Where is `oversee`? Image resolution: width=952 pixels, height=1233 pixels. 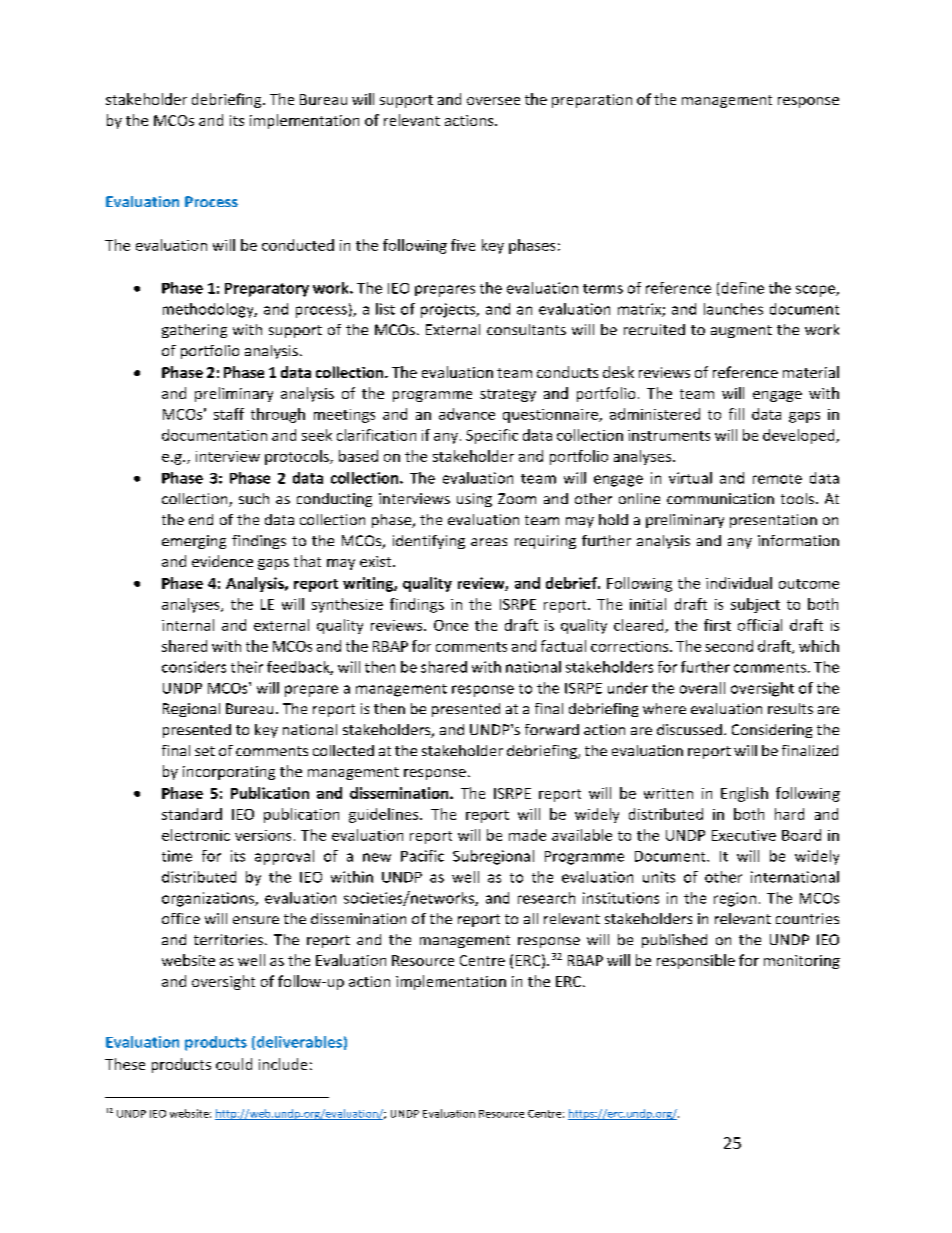
oversee is located at coordinates (493, 101).
